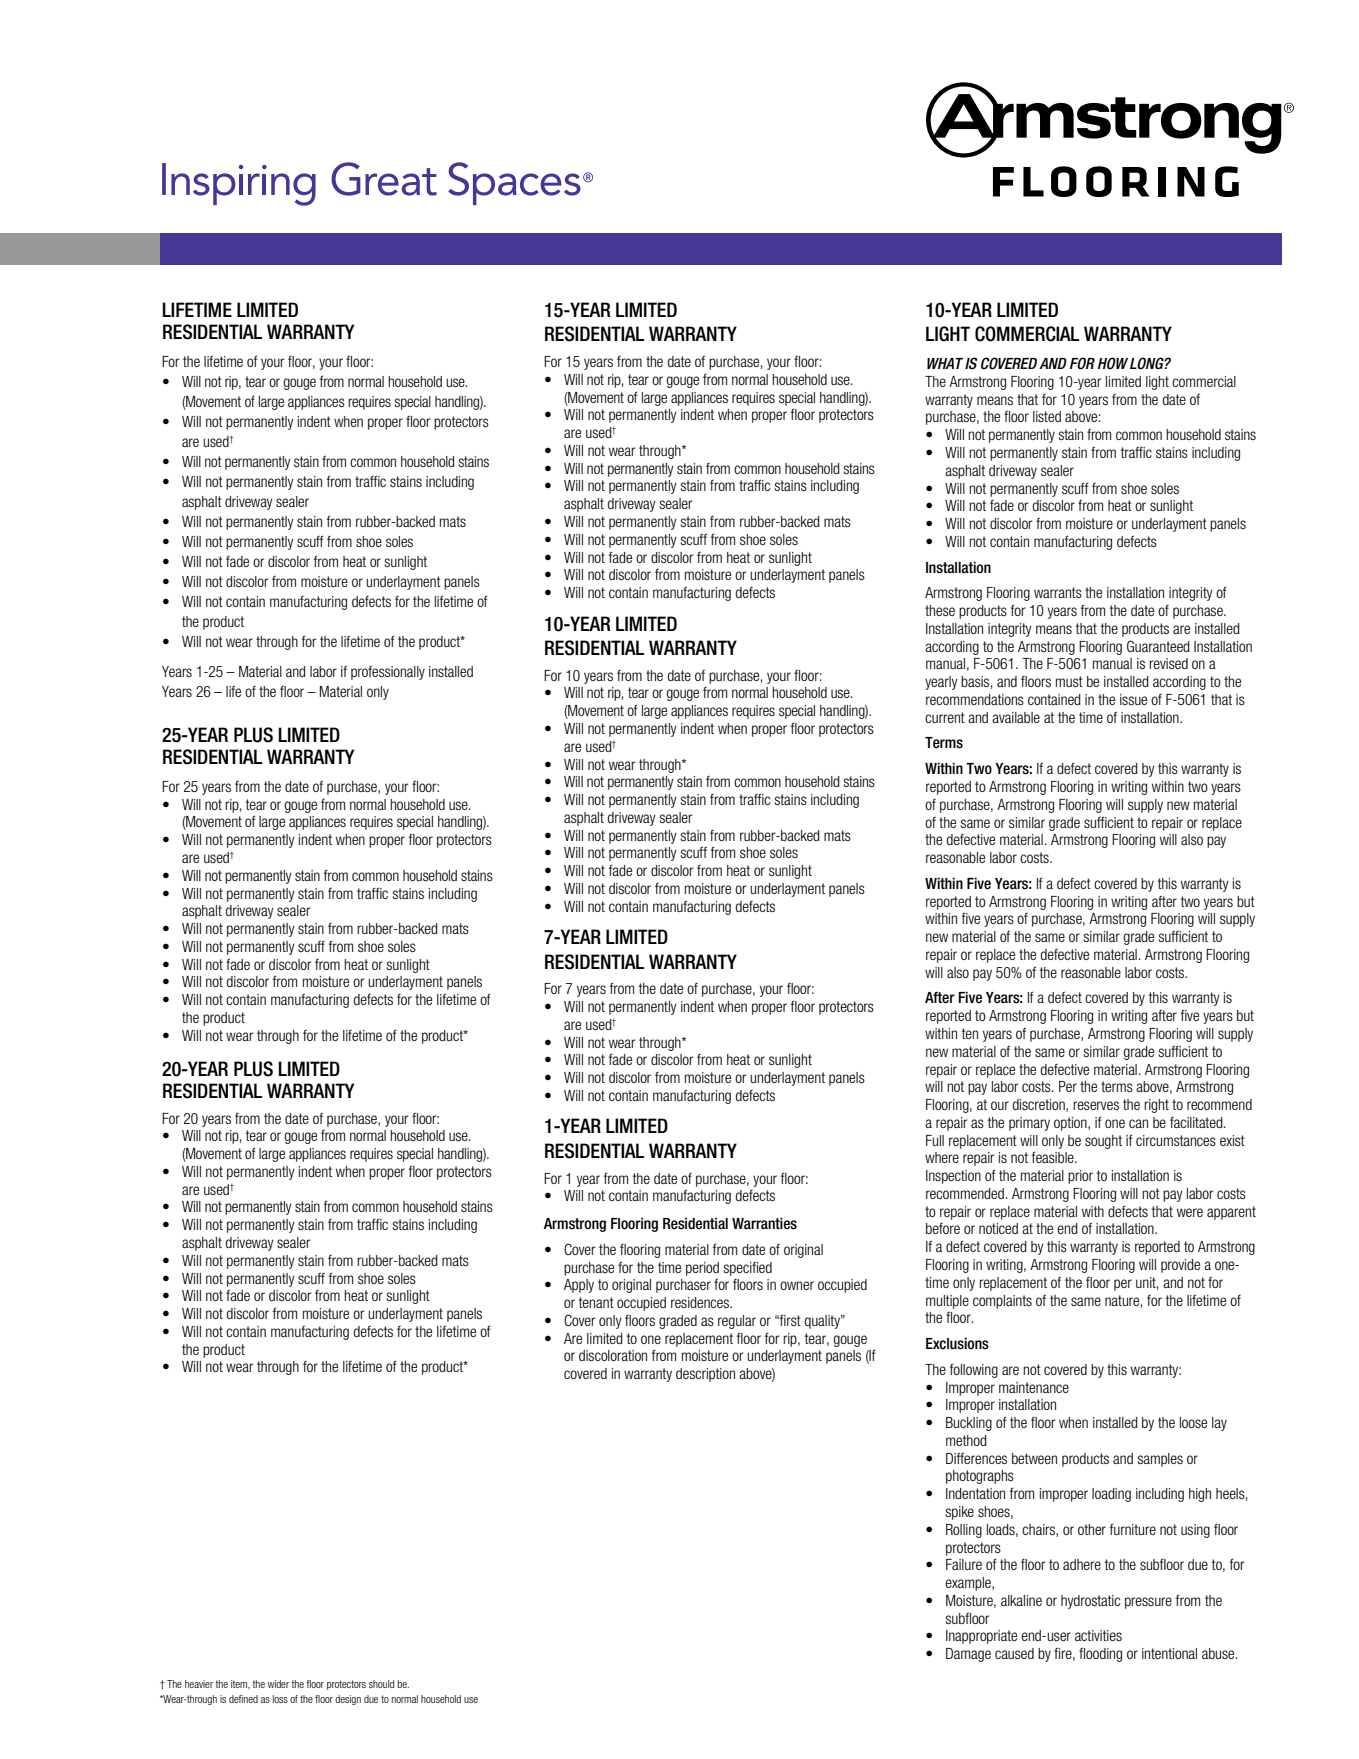 This screenshot has height=1759, width=1359. What do you see at coordinates (945, 717) in the screenshot?
I see `current` at bounding box center [945, 717].
